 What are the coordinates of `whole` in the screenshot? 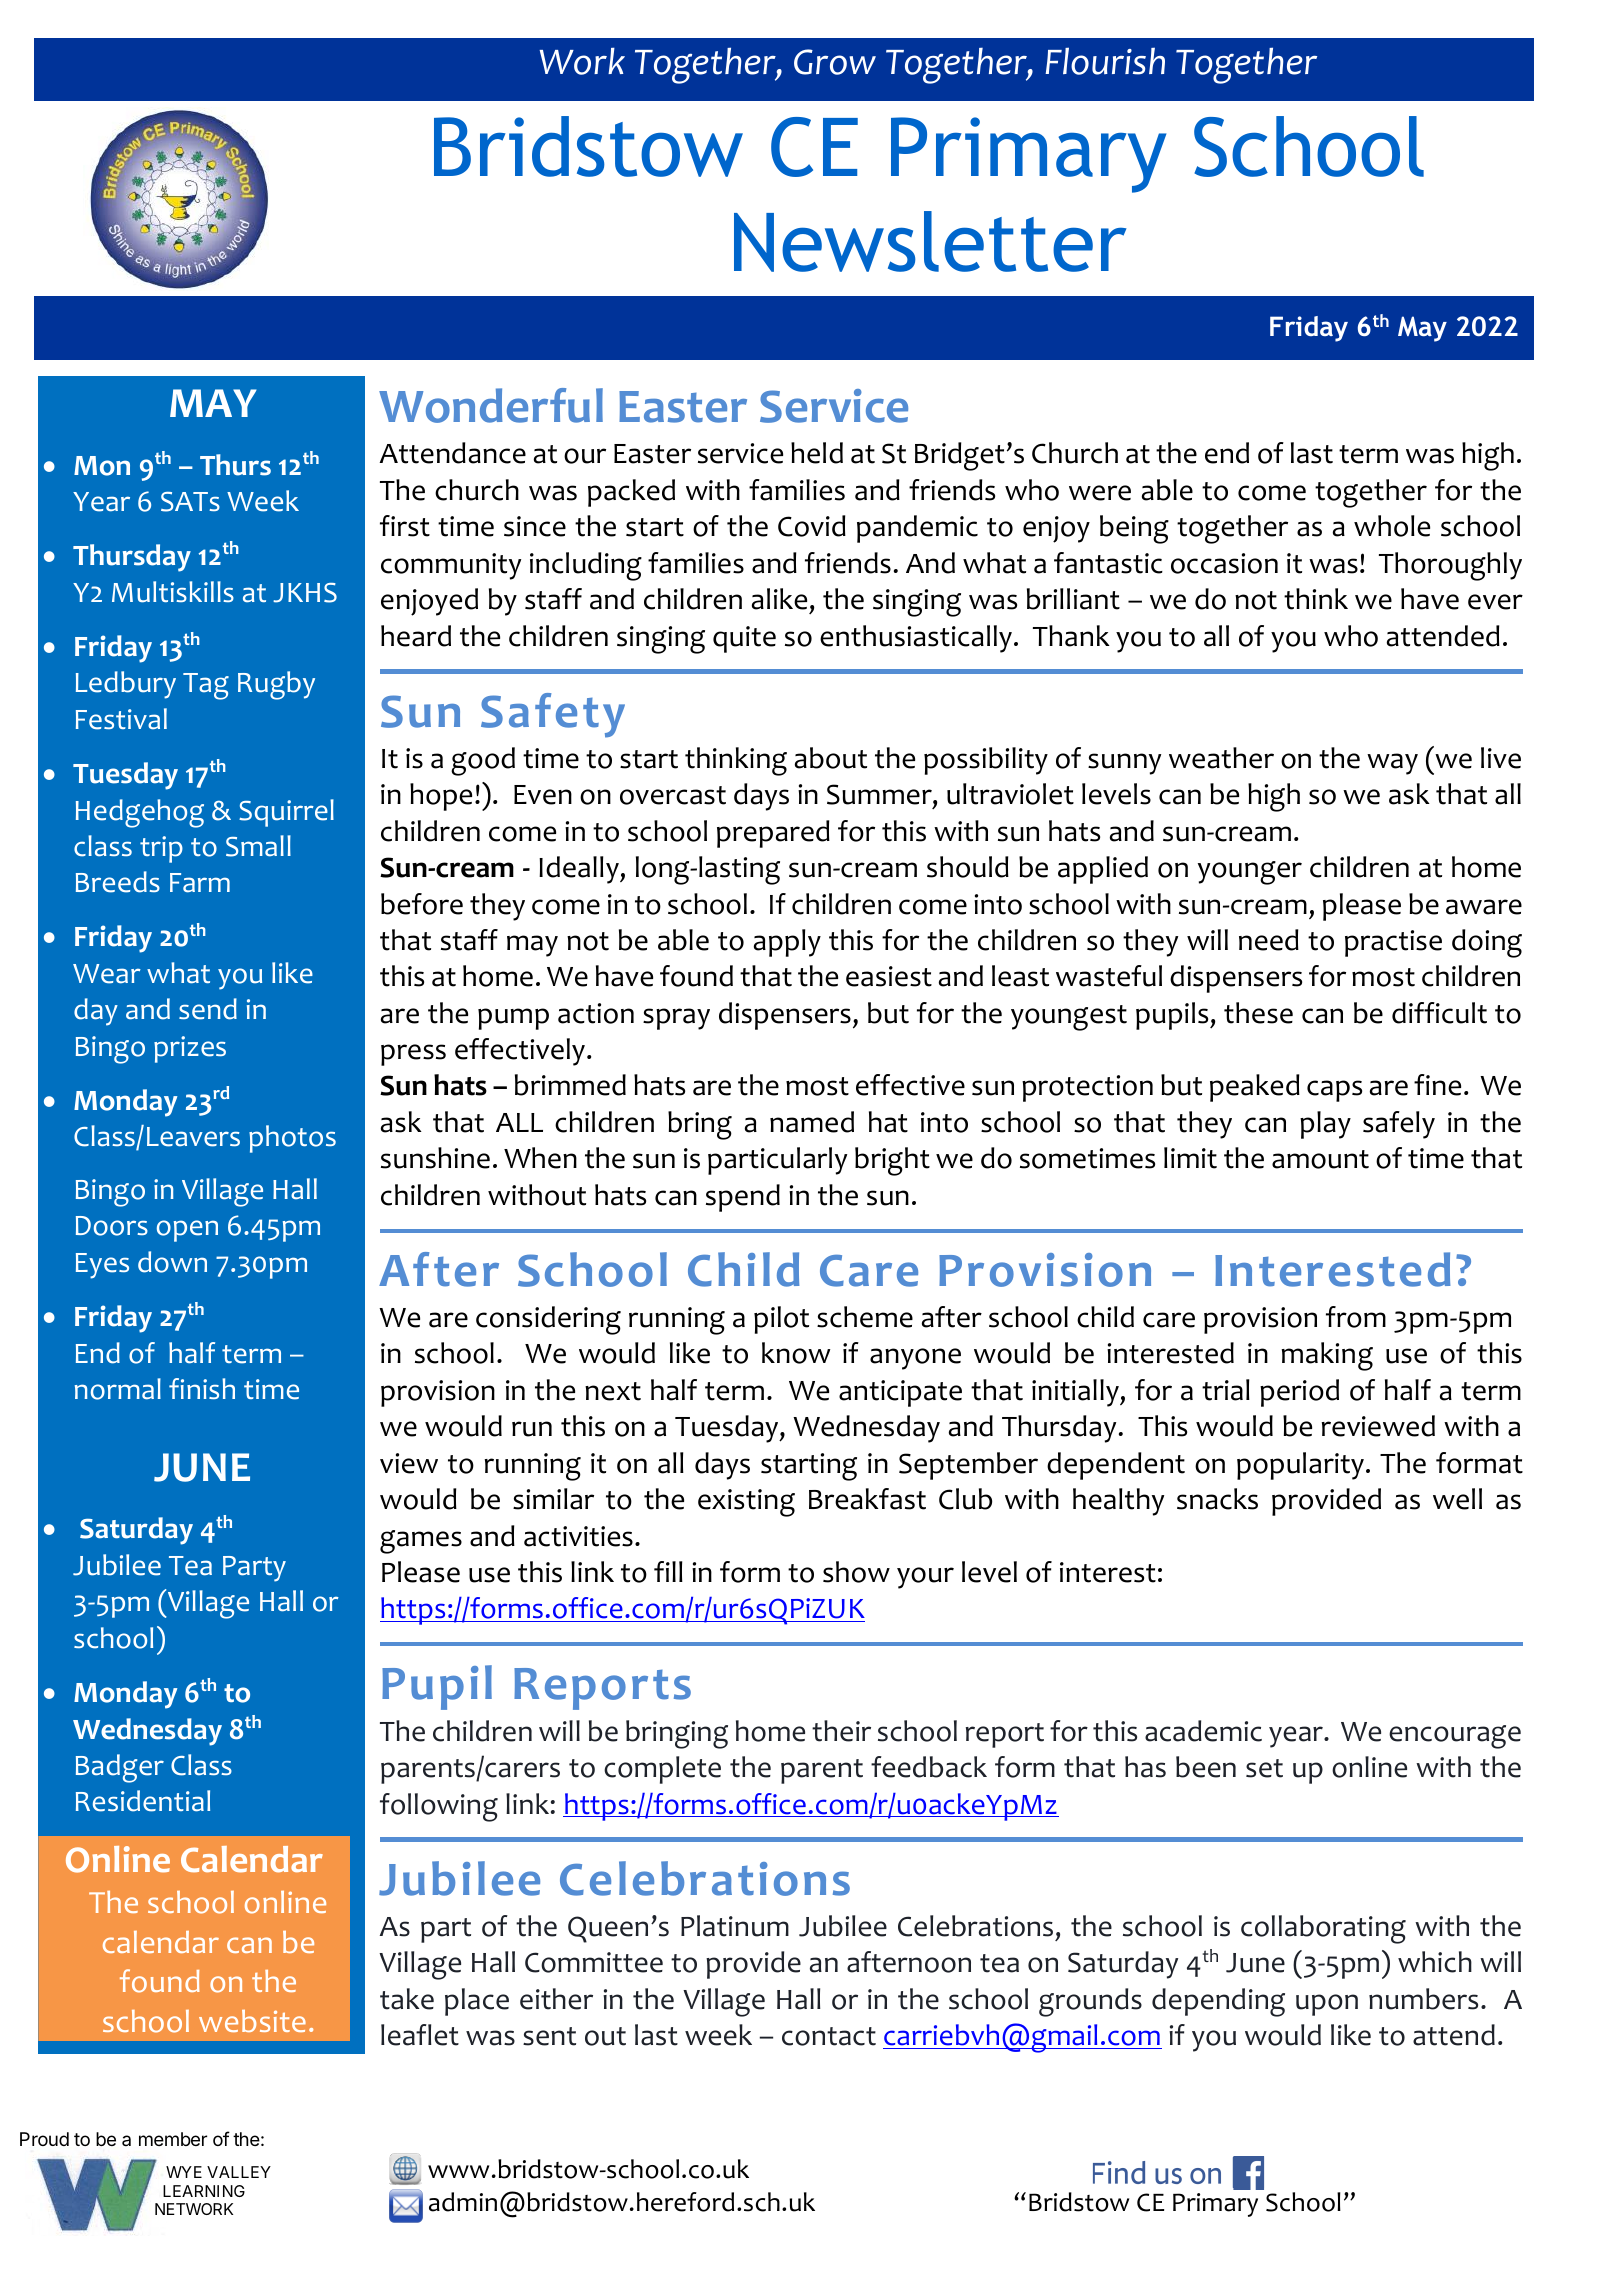 It's located at (1392, 526).
